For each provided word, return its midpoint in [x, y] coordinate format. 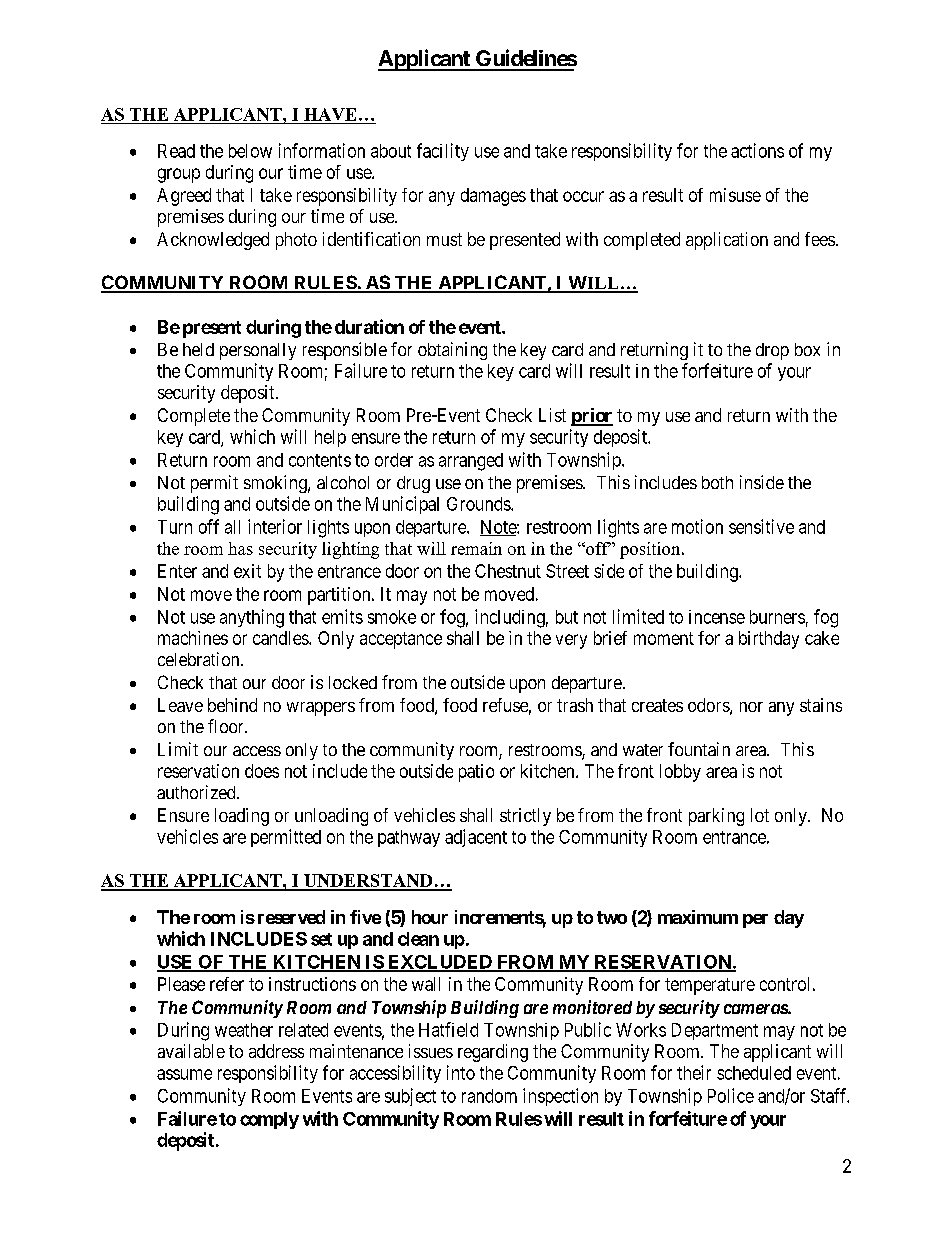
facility [443, 152]
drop [772, 351]
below [250, 151]
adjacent [476, 838]
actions [757, 150]
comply [269, 1120]
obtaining [452, 351]
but [567, 617]
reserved [291, 917]
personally [258, 351]
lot [760, 815]
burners [777, 617]
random [489, 1096]
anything [252, 618]
